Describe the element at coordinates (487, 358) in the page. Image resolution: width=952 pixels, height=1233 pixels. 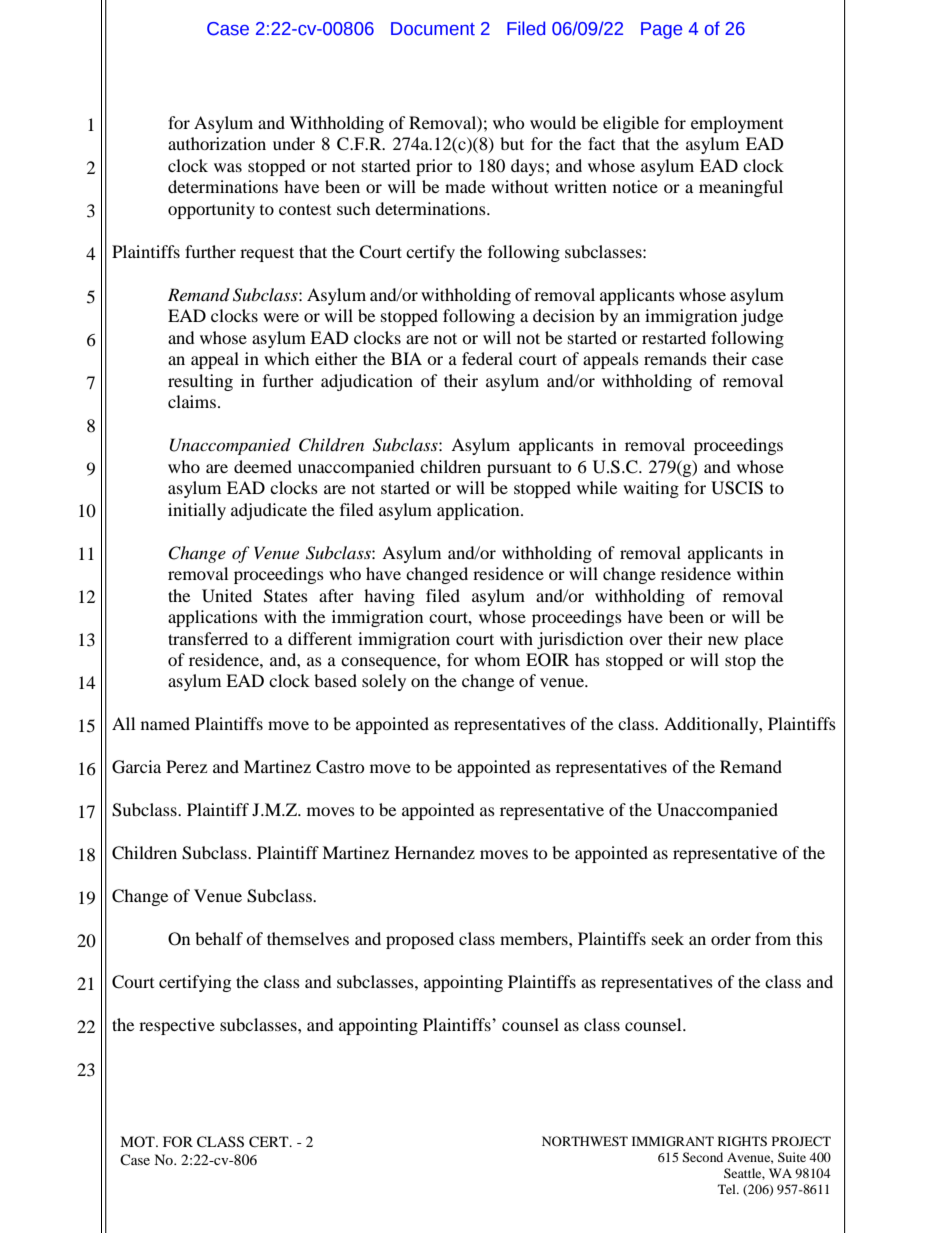
I see `federal` at that location.
